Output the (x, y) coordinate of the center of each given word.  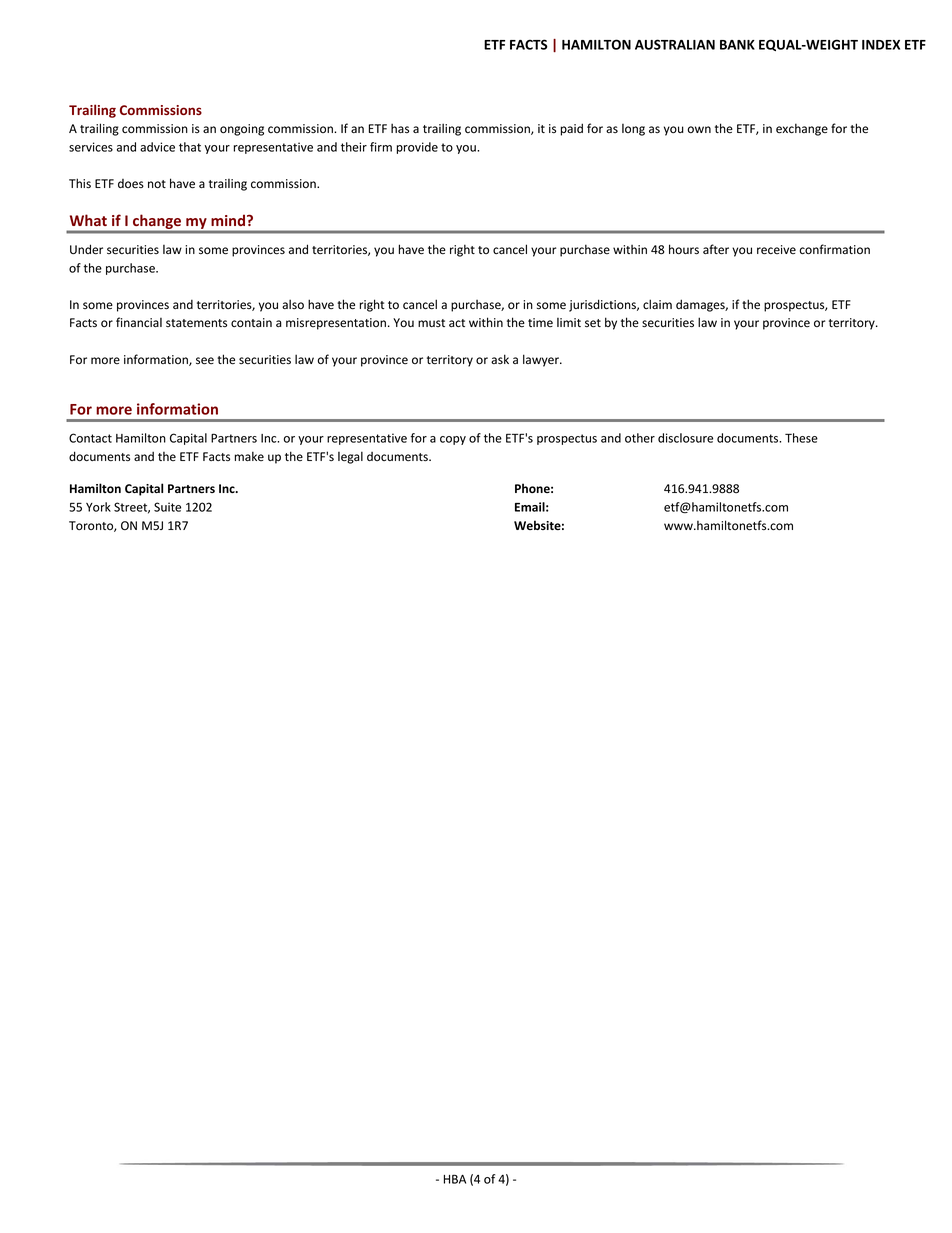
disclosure (685, 438)
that (190, 147)
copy (453, 440)
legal (350, 457)
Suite (167, 507)
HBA (455, 1179)
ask (500, 359)
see (205, 361)
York (98, 507)
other (640, 438)
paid (572, 129)
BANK (737, 45)
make (249, 456)
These (801, 438)
